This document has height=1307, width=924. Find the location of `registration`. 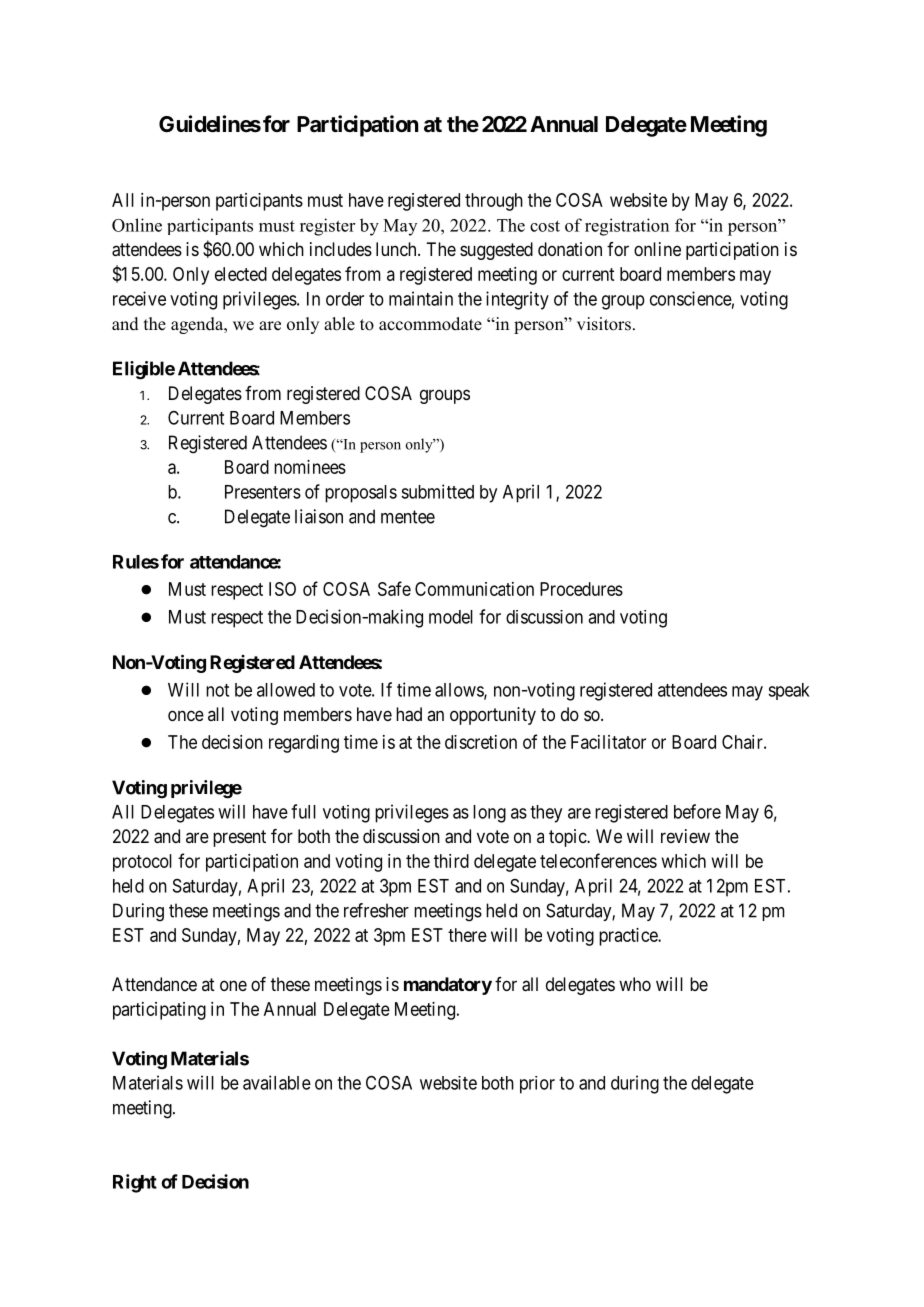

registration is located at coordinates (627, 227).
